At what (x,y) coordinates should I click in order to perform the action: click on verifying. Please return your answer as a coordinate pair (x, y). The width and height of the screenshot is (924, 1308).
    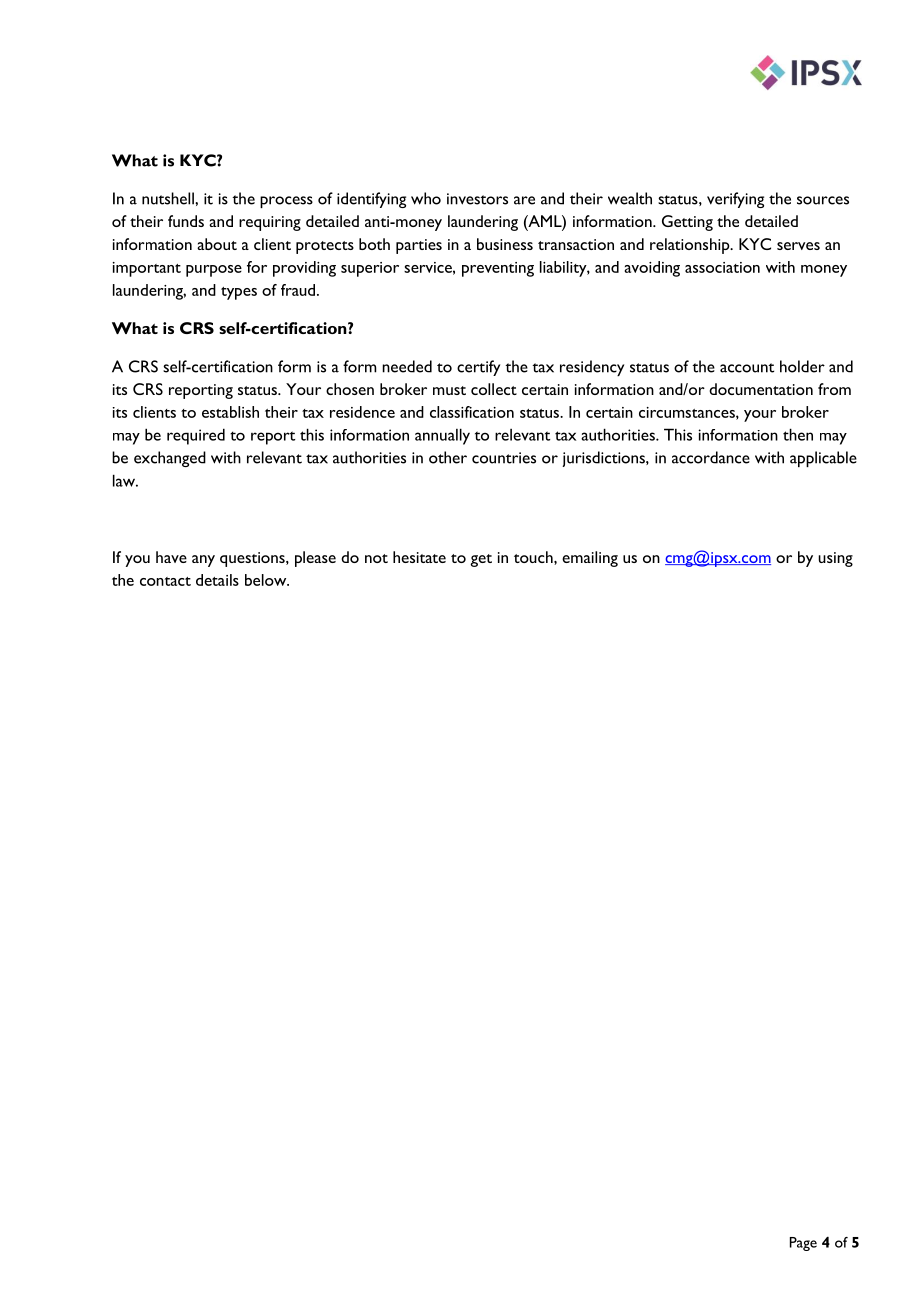
    Looking at the image, I should click on (735, 200).
